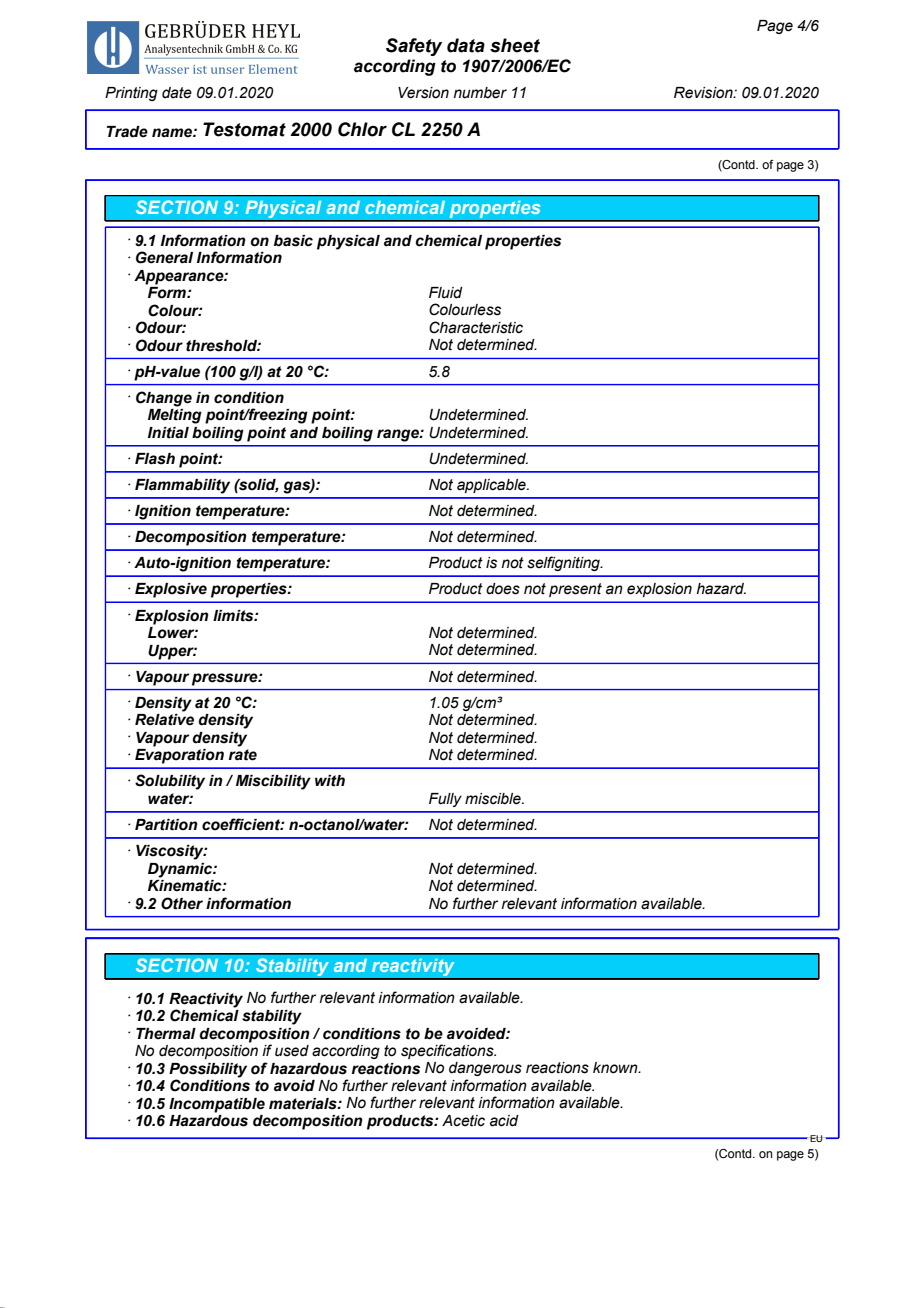 The height and width of the image is (1308, 924). What do you see at coordinates (171, 590) in the image?
I see `Explosive` at bounding box center [171, 590].
